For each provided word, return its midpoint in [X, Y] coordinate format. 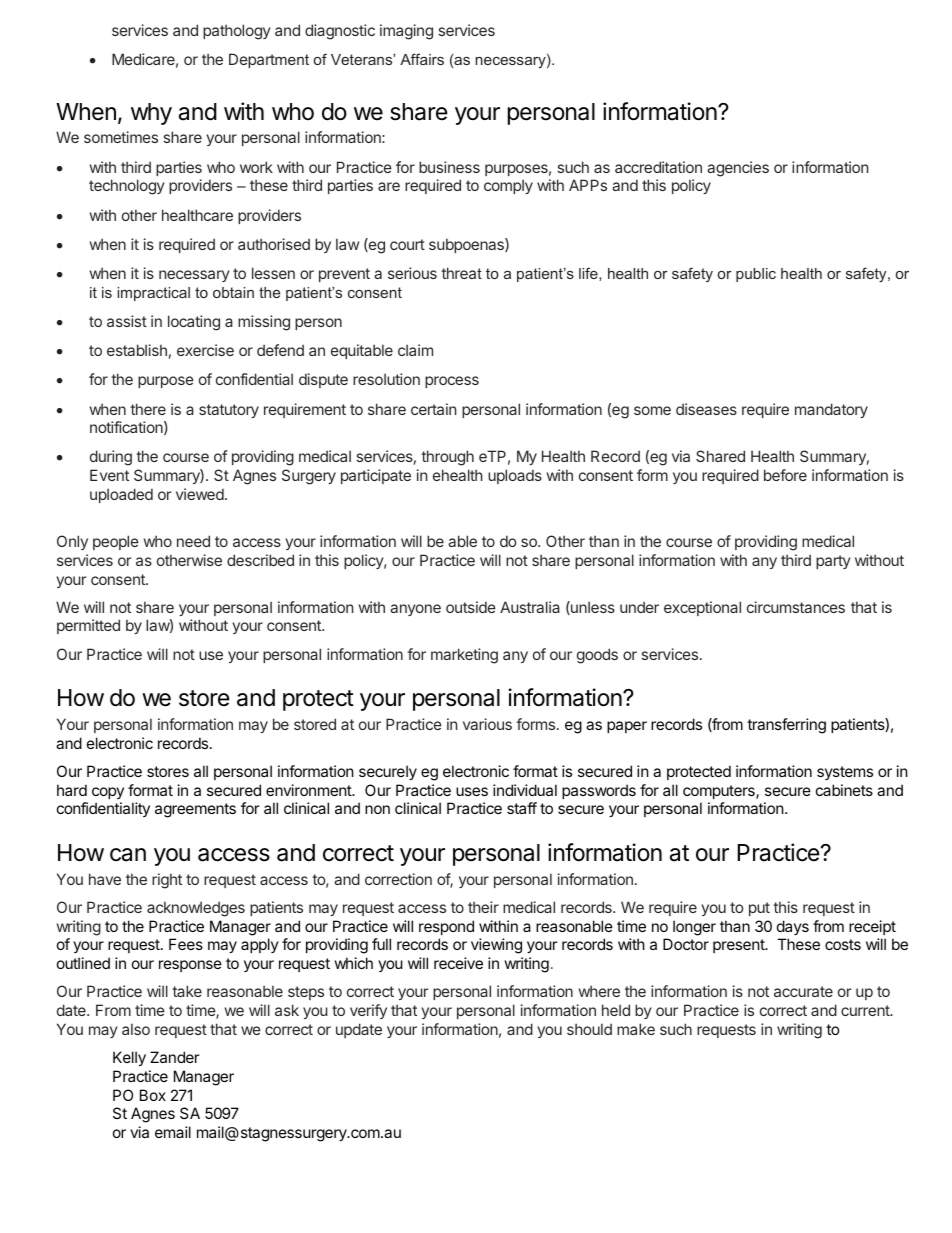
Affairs [422, 59]
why [151, 114]
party [833, 562]
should [589, 1029]
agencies [738, 169]
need [193, 541]
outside [471, 607]
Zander [175, 1057]
